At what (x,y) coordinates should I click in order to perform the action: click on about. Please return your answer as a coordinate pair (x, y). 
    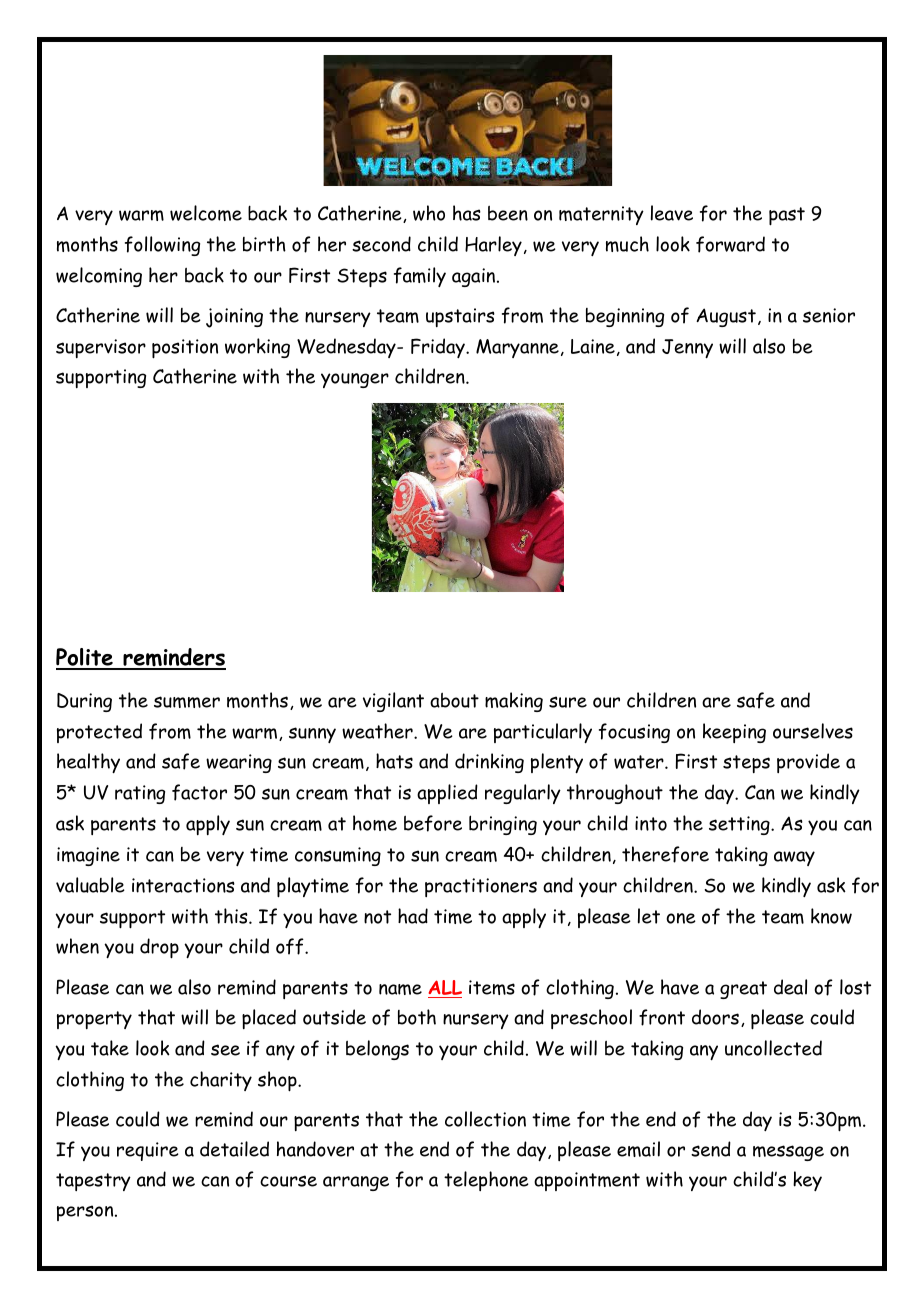
    Looking at the image, I should click on (454, 700).
